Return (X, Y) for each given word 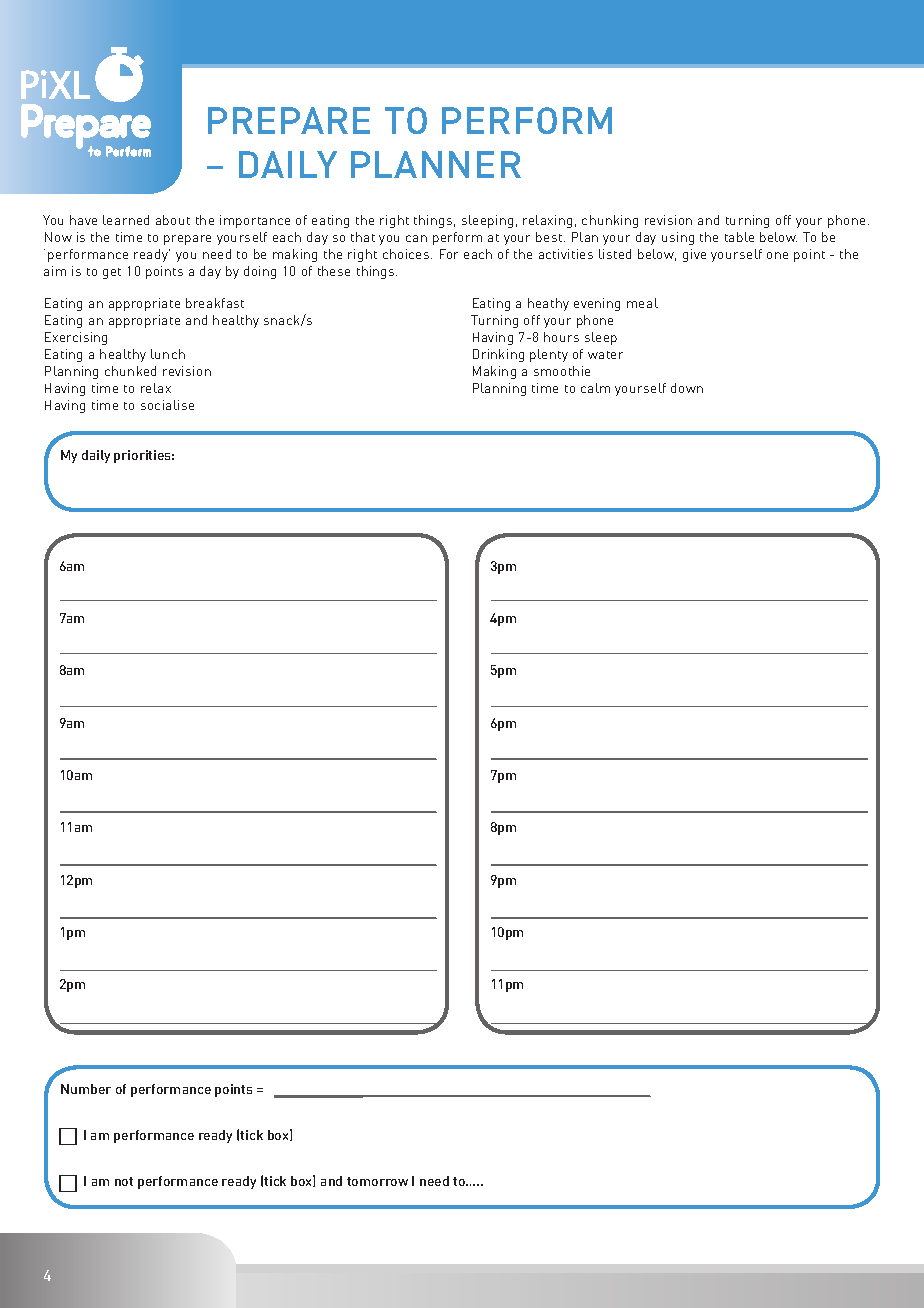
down (687, 388)
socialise (167, 405)
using (678, 238)
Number (86, 1089)
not (124, 1181)
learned (126, 220)
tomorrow (377, 1181)
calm (595, 388)
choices (407, 254)
